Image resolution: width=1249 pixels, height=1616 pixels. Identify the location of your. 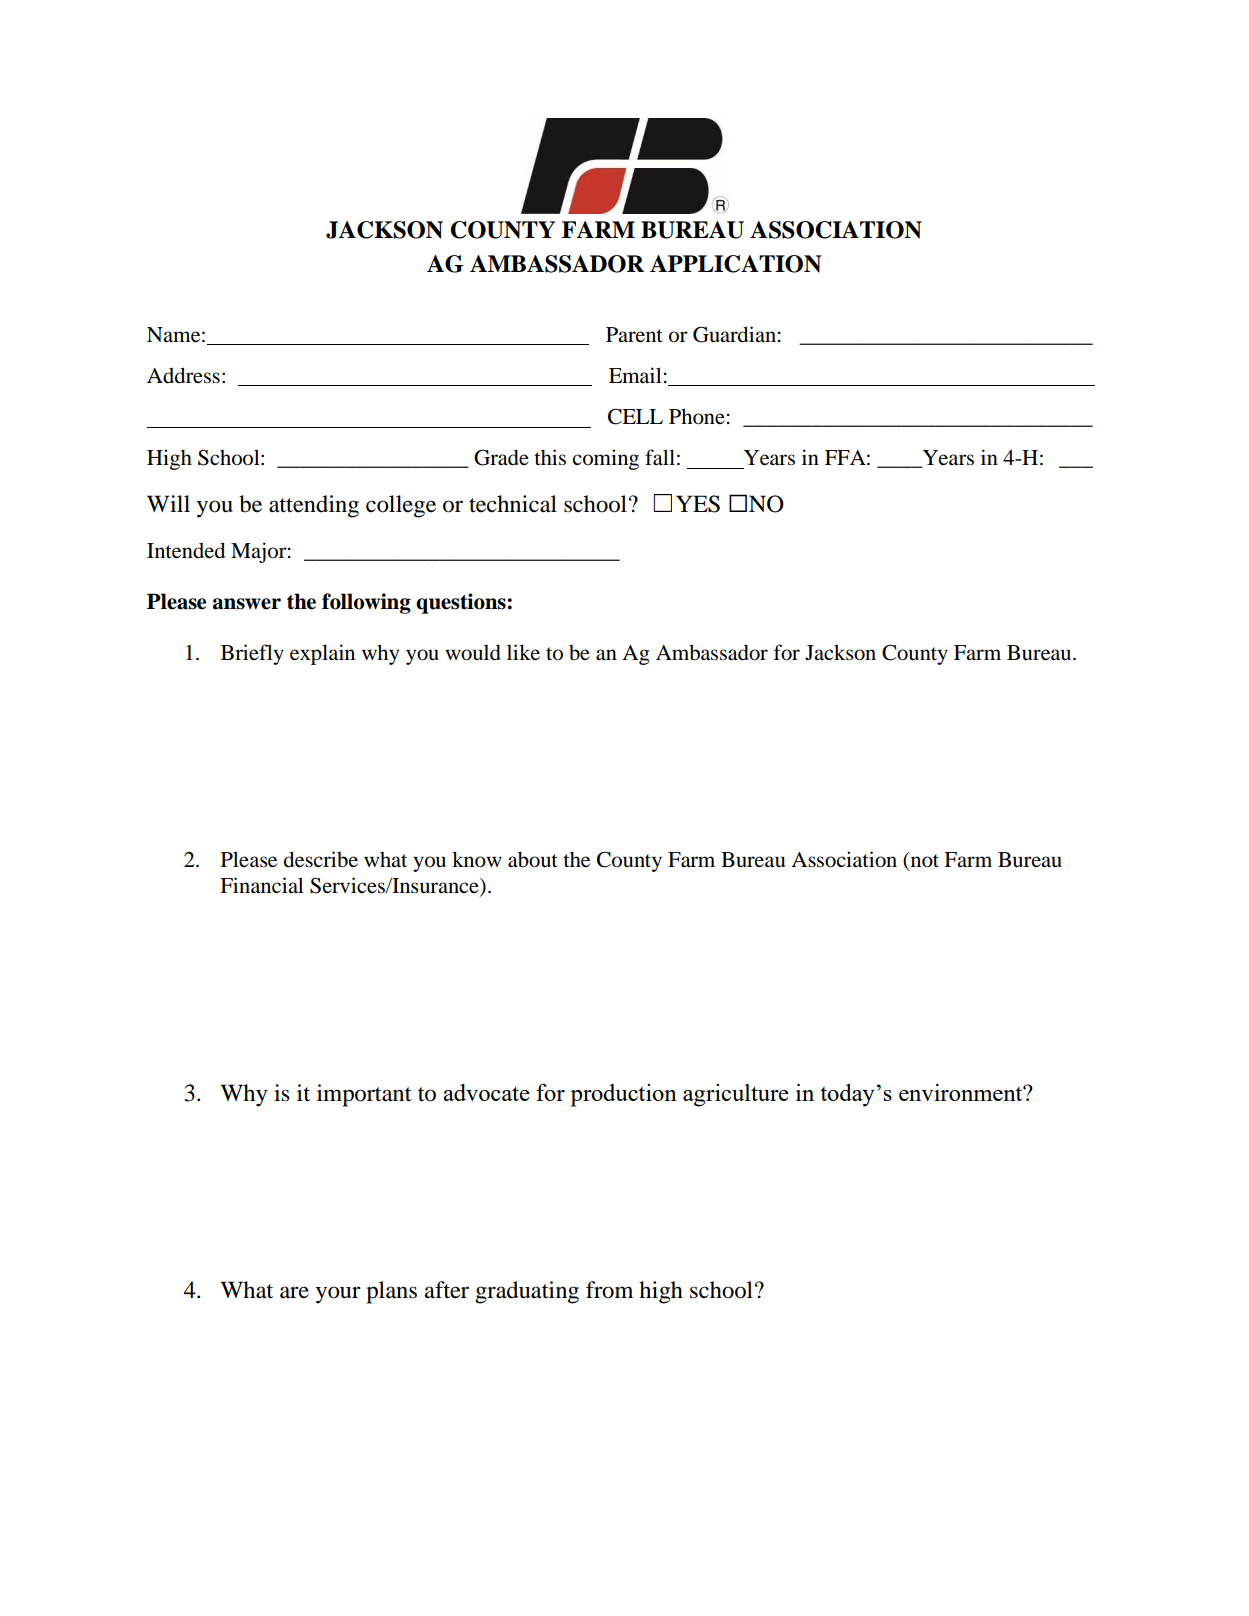
(338, 1295).
